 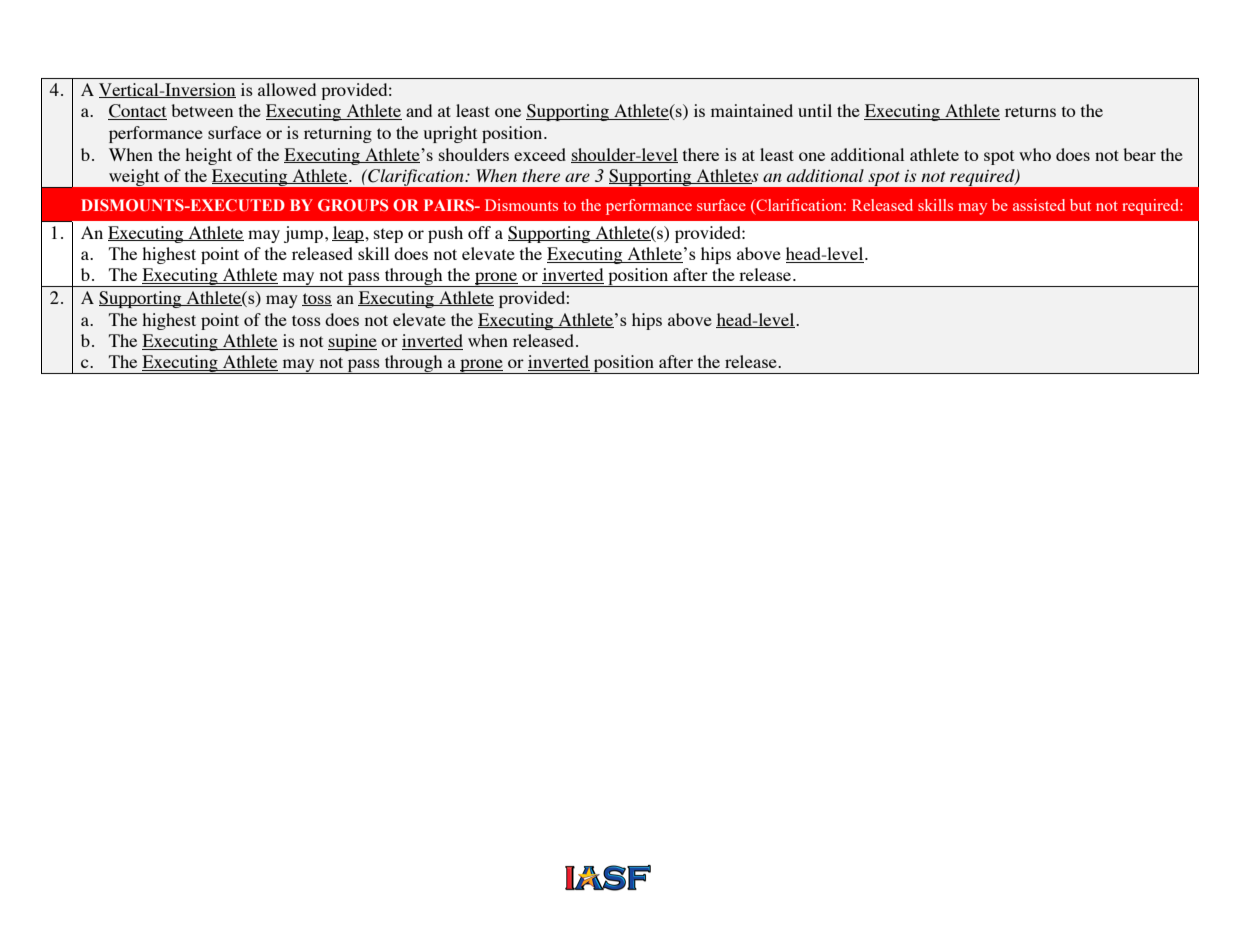 I want to click on allowed, so click(x=287, y=89).
